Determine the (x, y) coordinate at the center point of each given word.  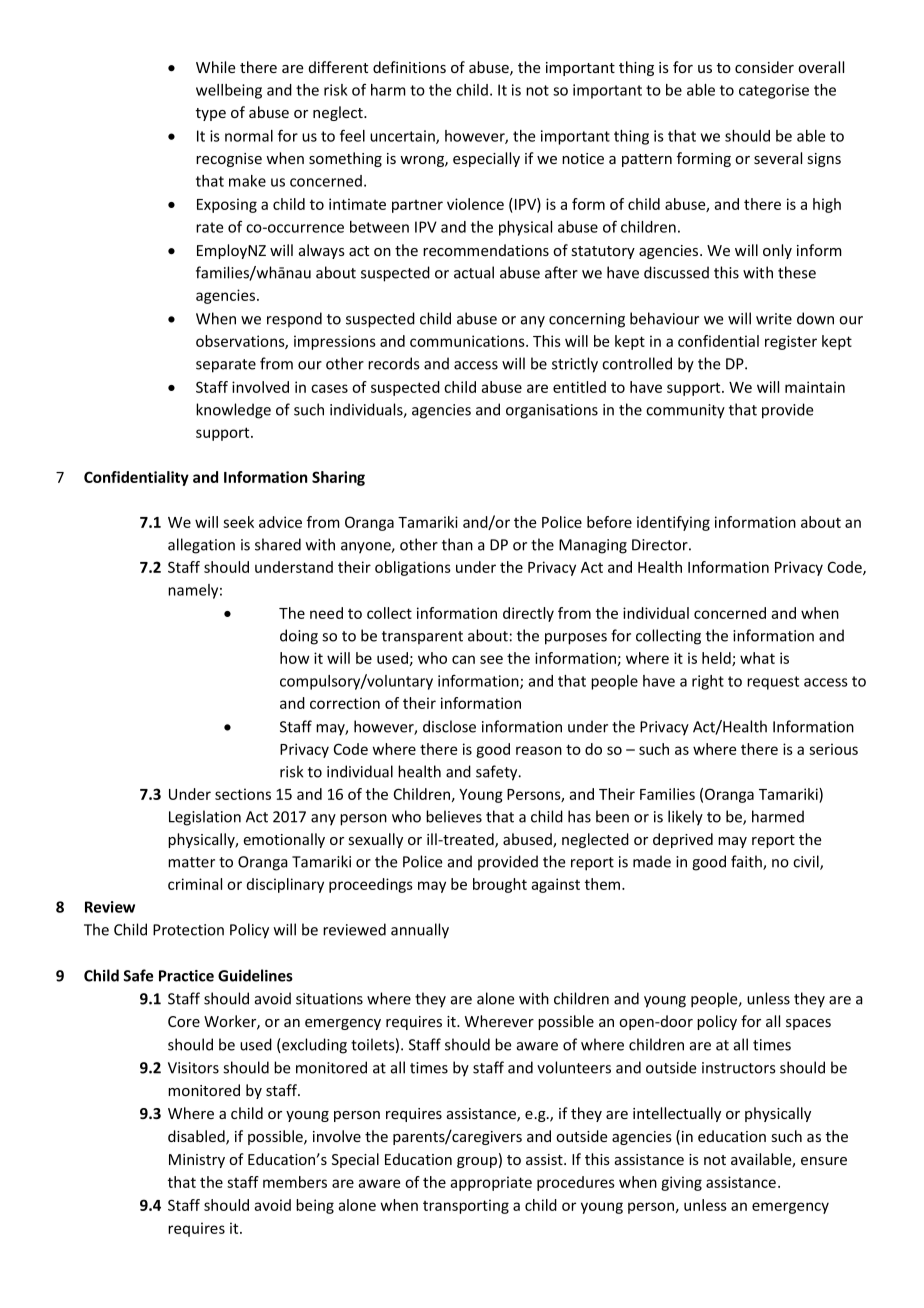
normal (249, 136)
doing (299, 637)
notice (583, 158)
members (295, 1182)
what (757, 658)
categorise (774, 91)
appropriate (491, 1183)
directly (528, 614)
